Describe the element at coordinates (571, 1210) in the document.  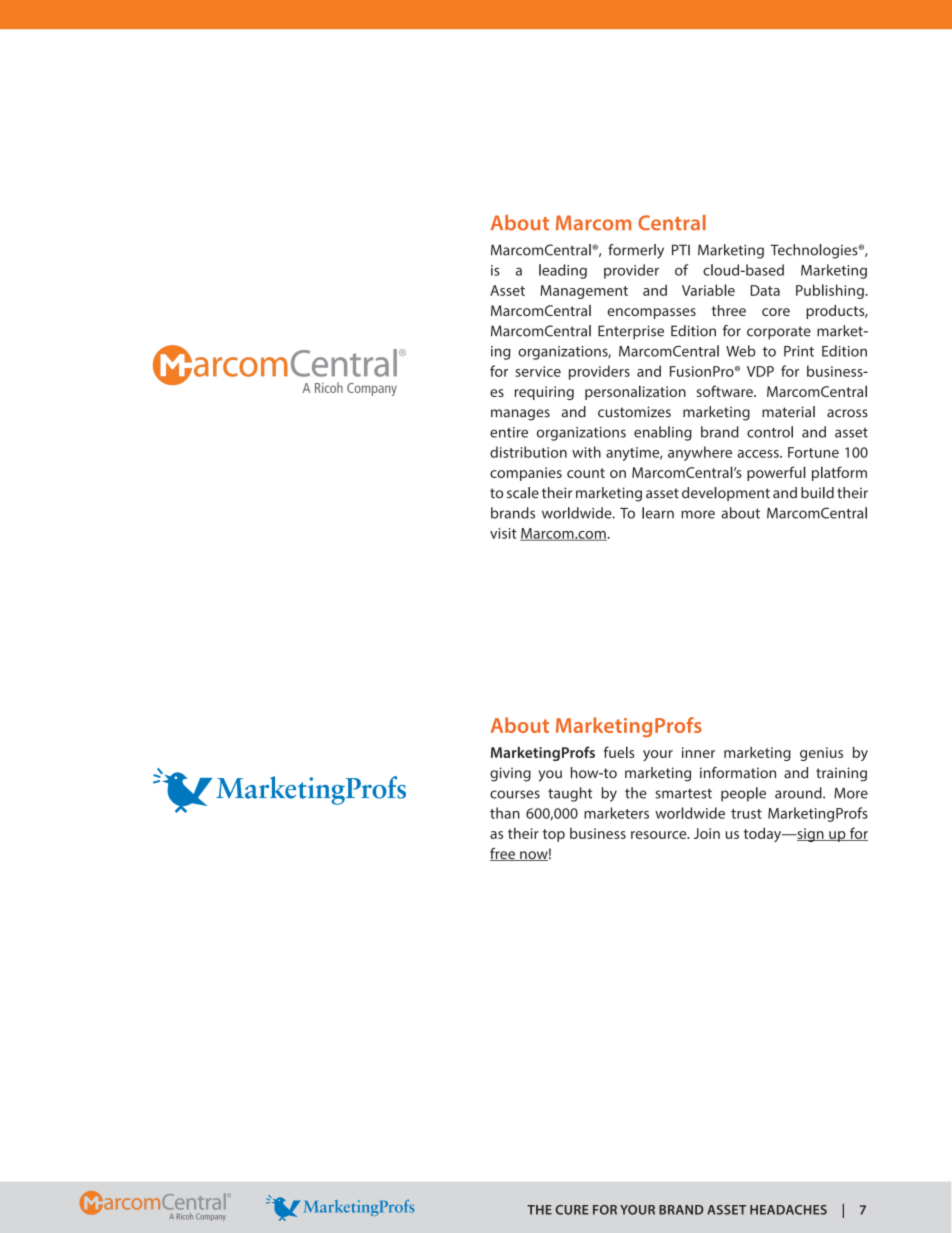
I see `Cure` at that location.
